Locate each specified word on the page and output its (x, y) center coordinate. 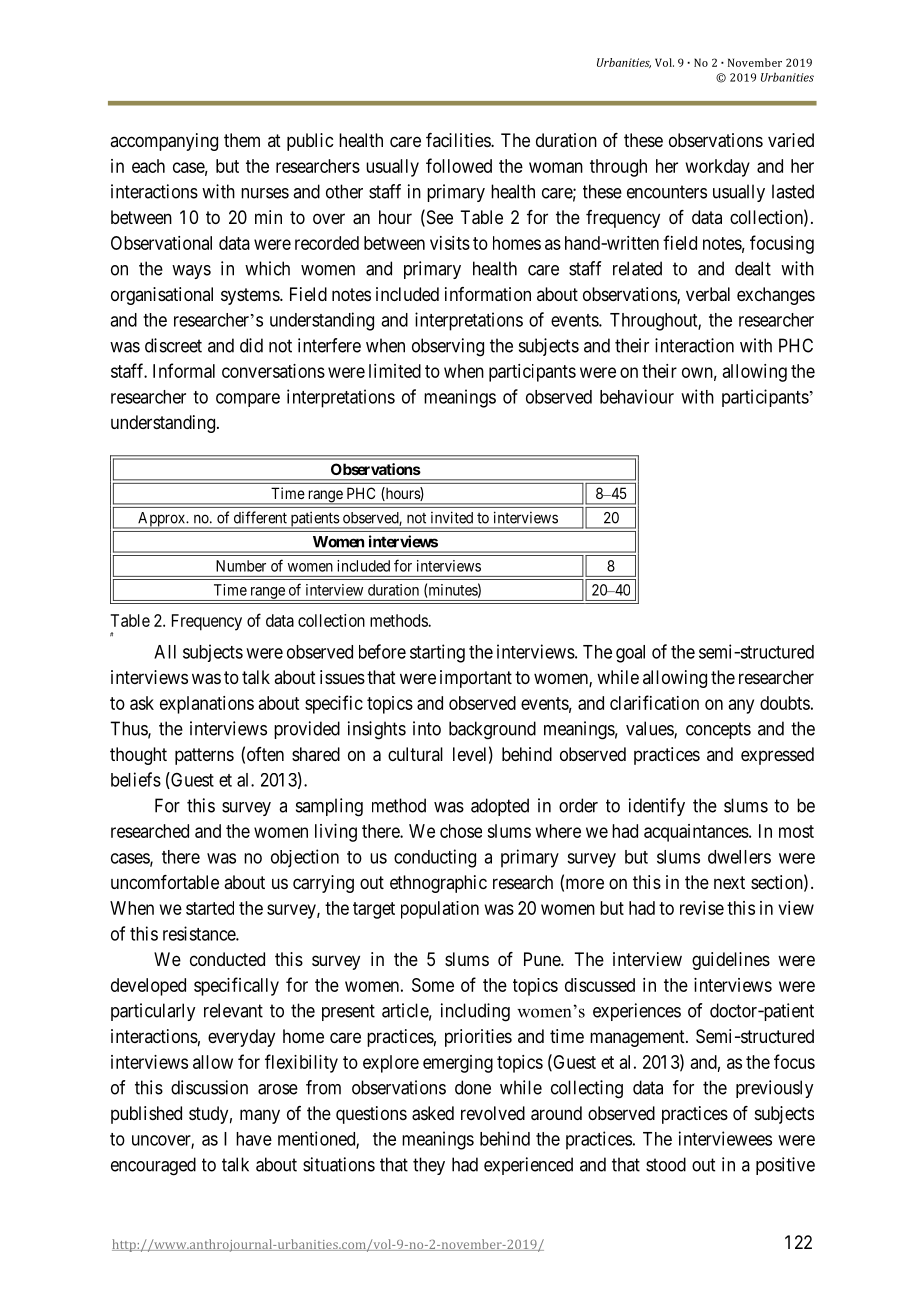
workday (718, 168)
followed (459, 165)
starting (437, 653)
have (254, 1139)
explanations (207, 705)
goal (630, 654)
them (242, 140)
